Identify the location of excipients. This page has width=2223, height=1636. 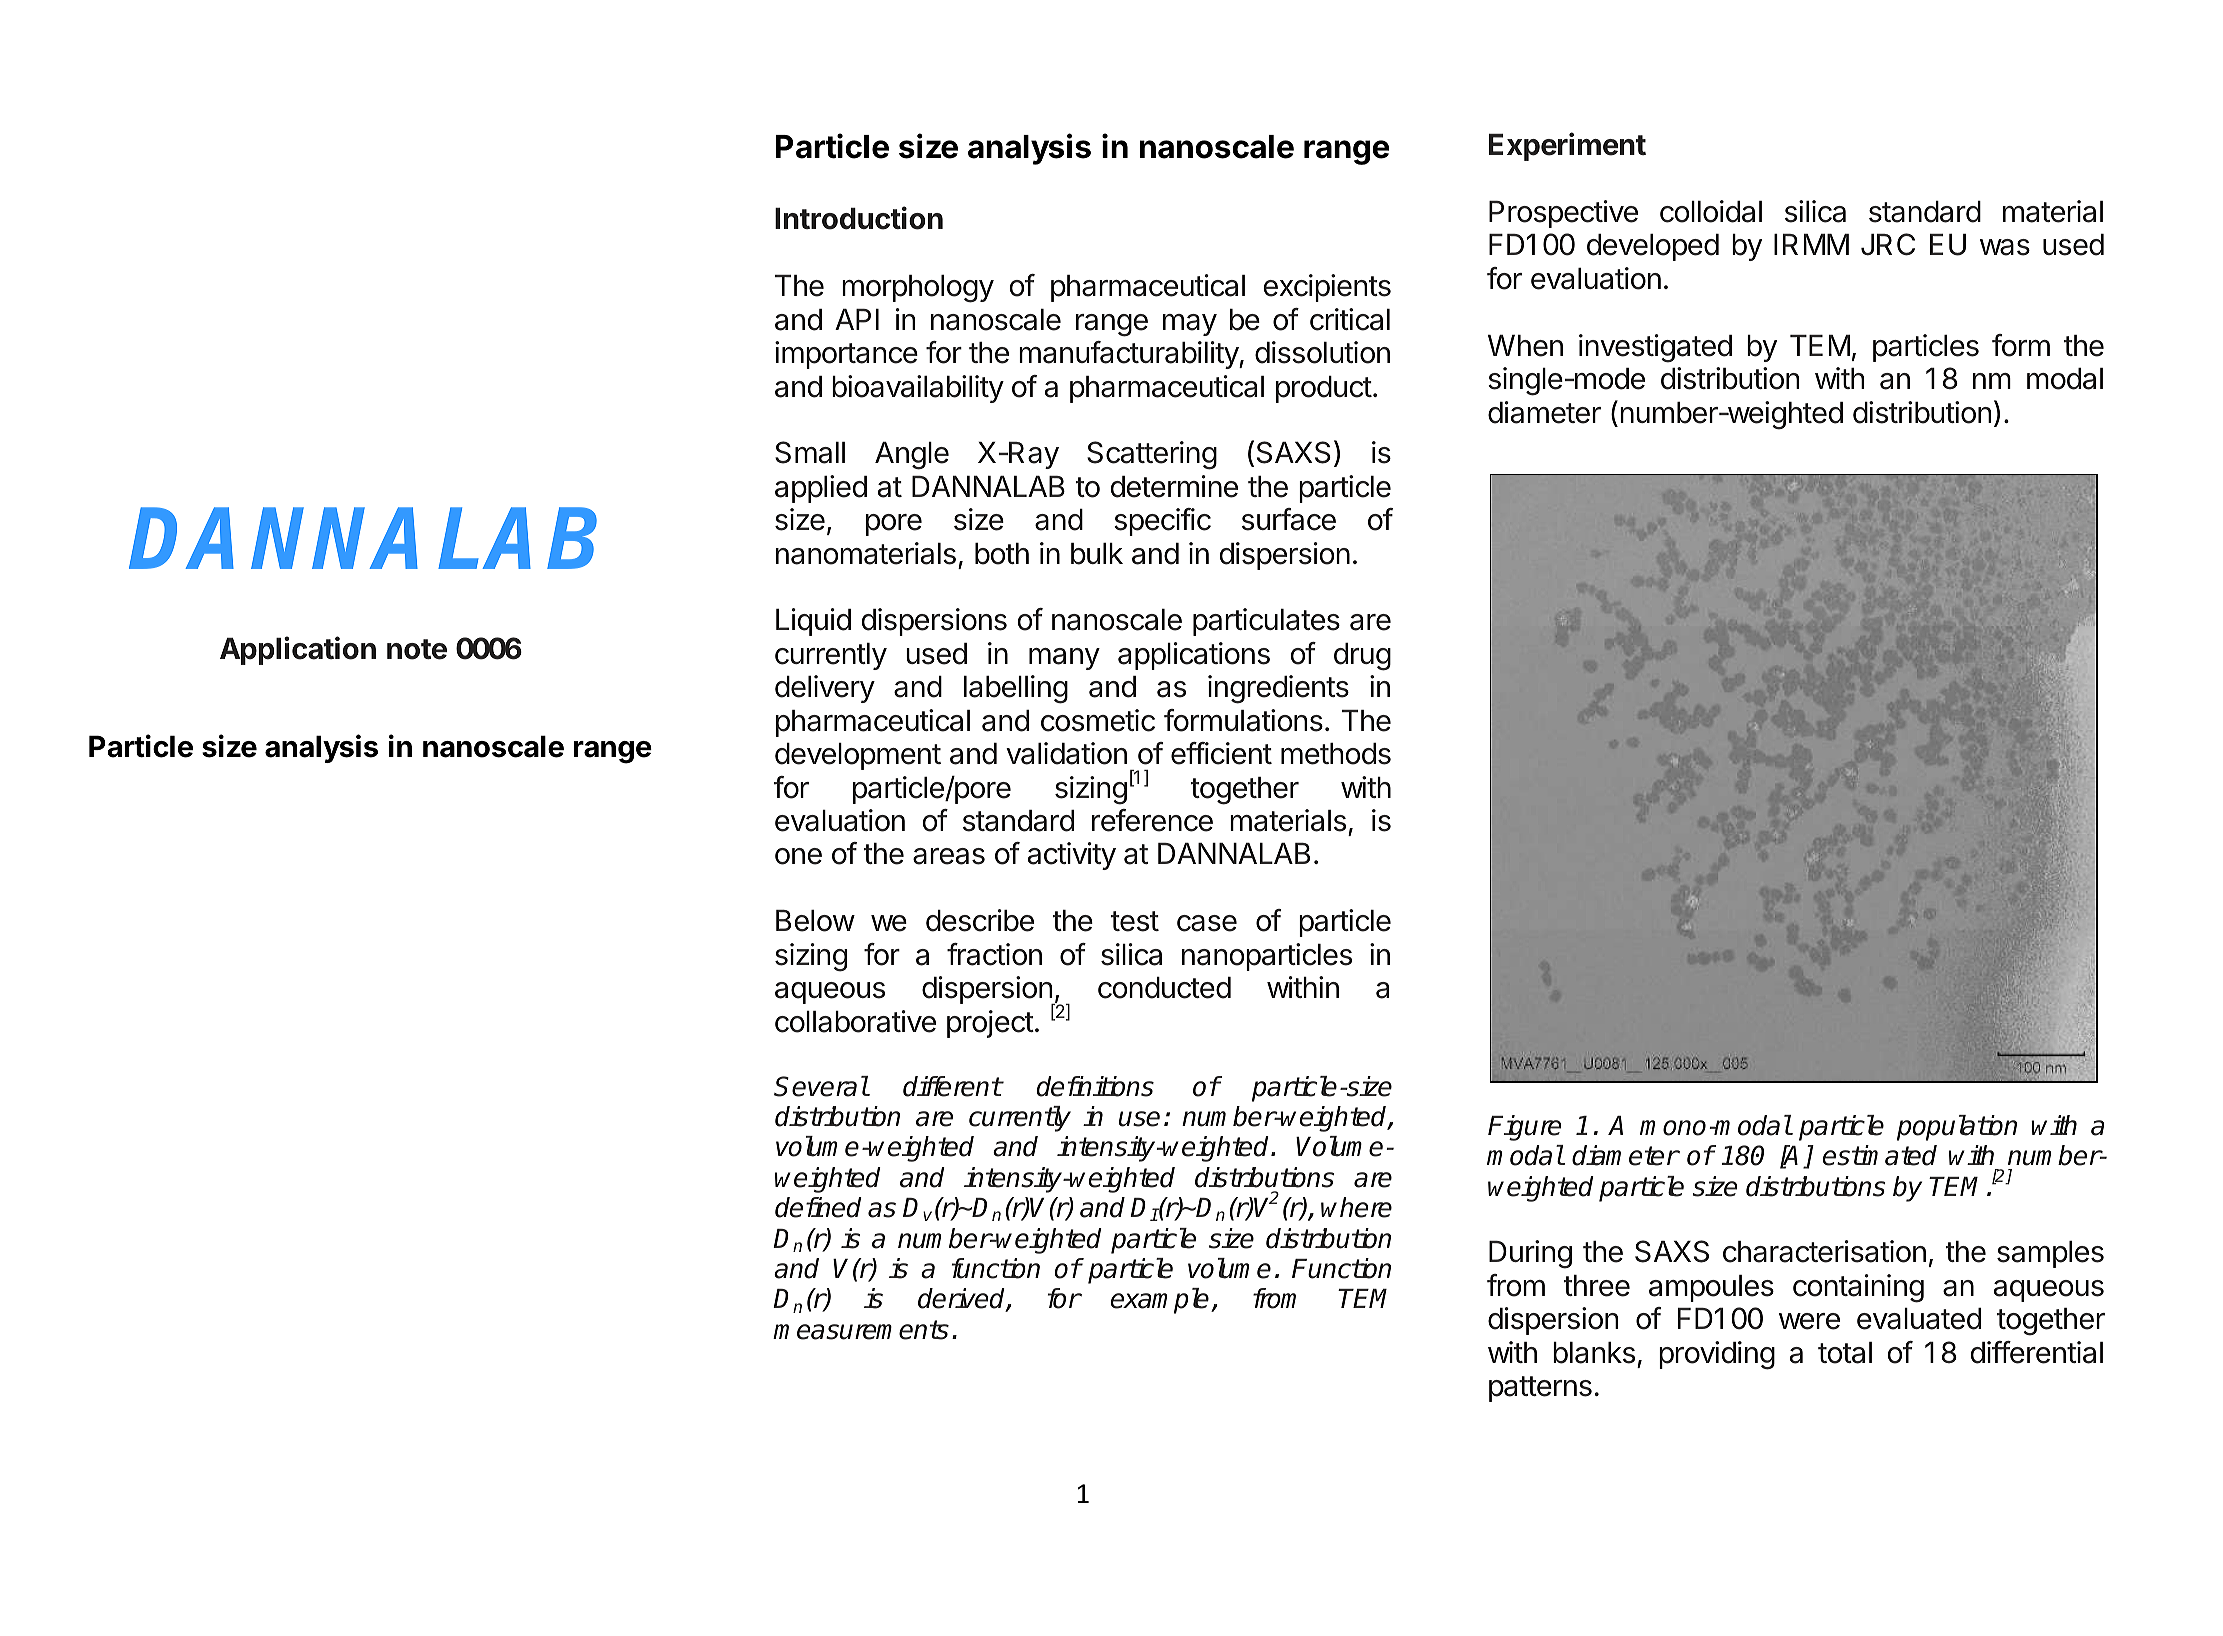
(1327, 288).
